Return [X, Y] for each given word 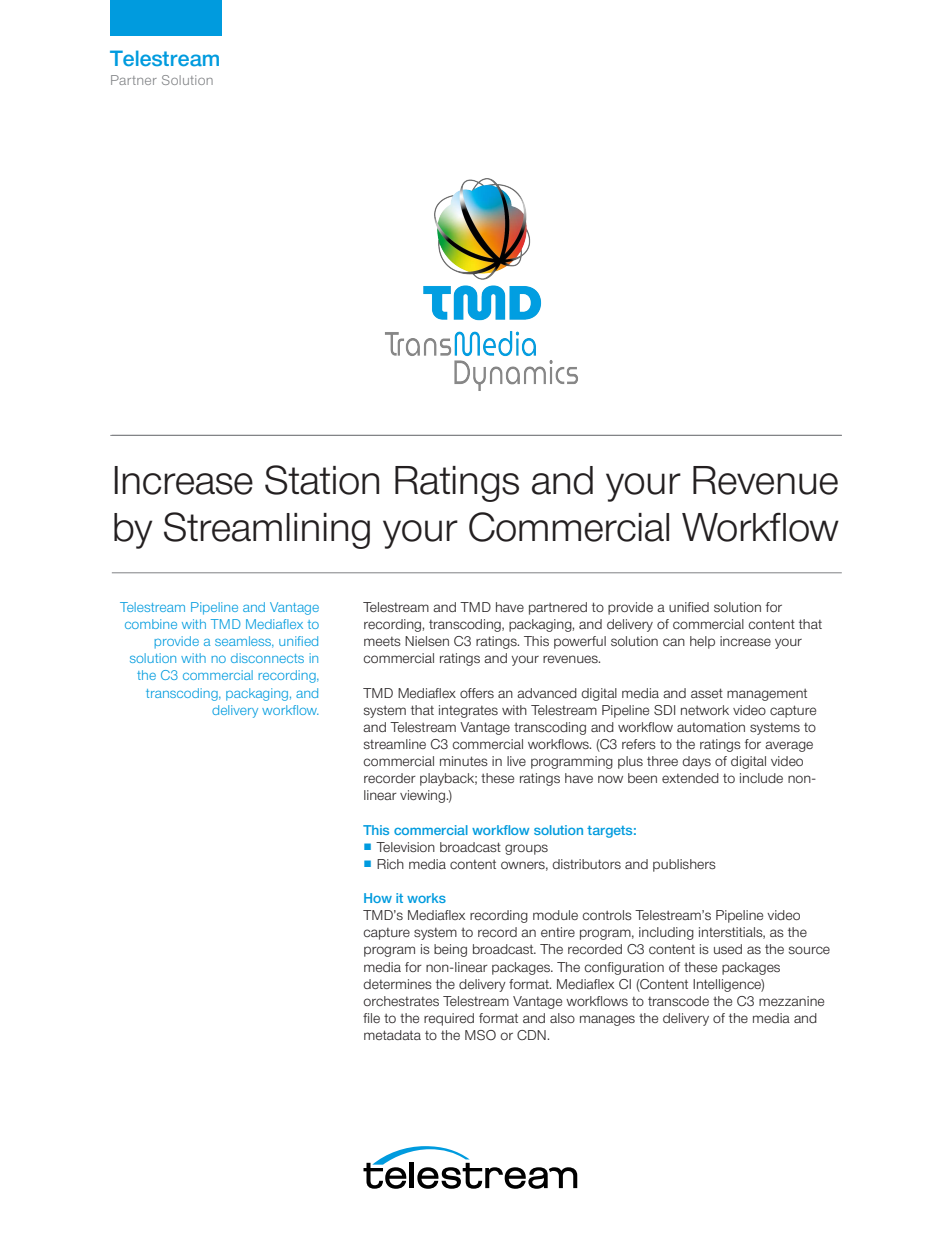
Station [322, 480]
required [449, 1019]
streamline [395, 744]
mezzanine [791, 1001]
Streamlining [267, 530]
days [696, 762]
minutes [464, 761]
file [371, 1018]
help [702, 642]
